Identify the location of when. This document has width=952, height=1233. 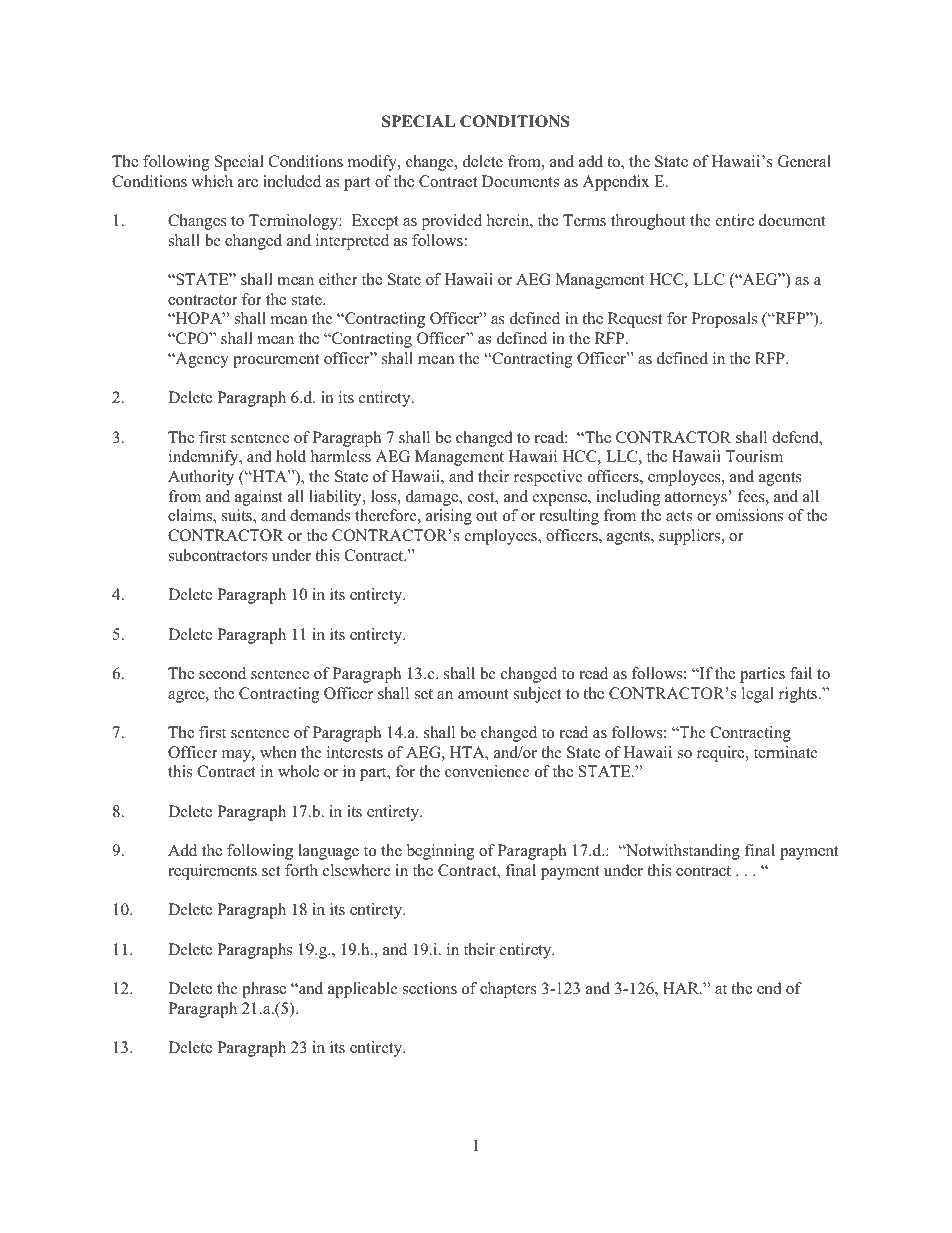
(278, 752).
